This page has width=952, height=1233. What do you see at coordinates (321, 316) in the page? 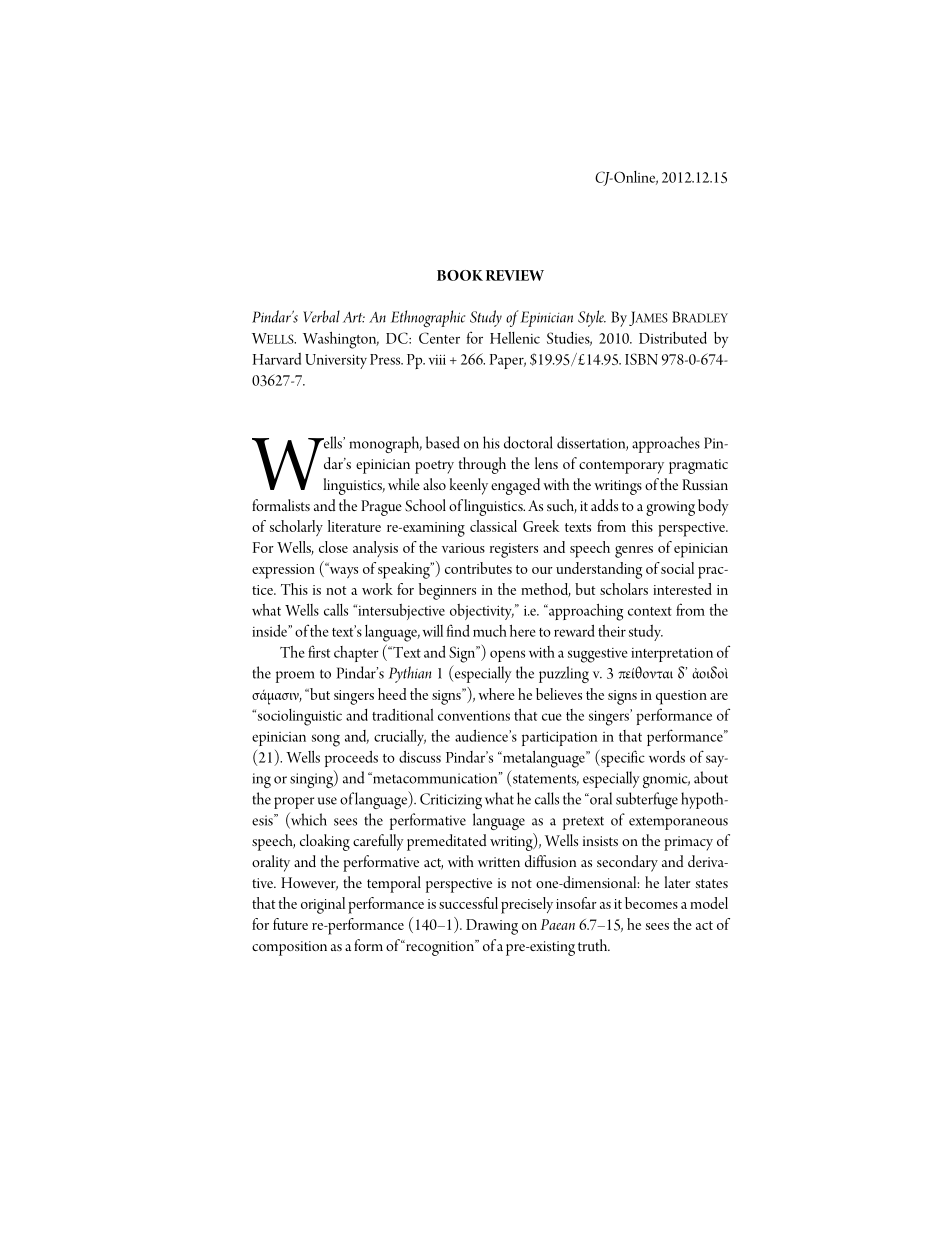
I see `Verbal` at bounding box center [321, 316].
